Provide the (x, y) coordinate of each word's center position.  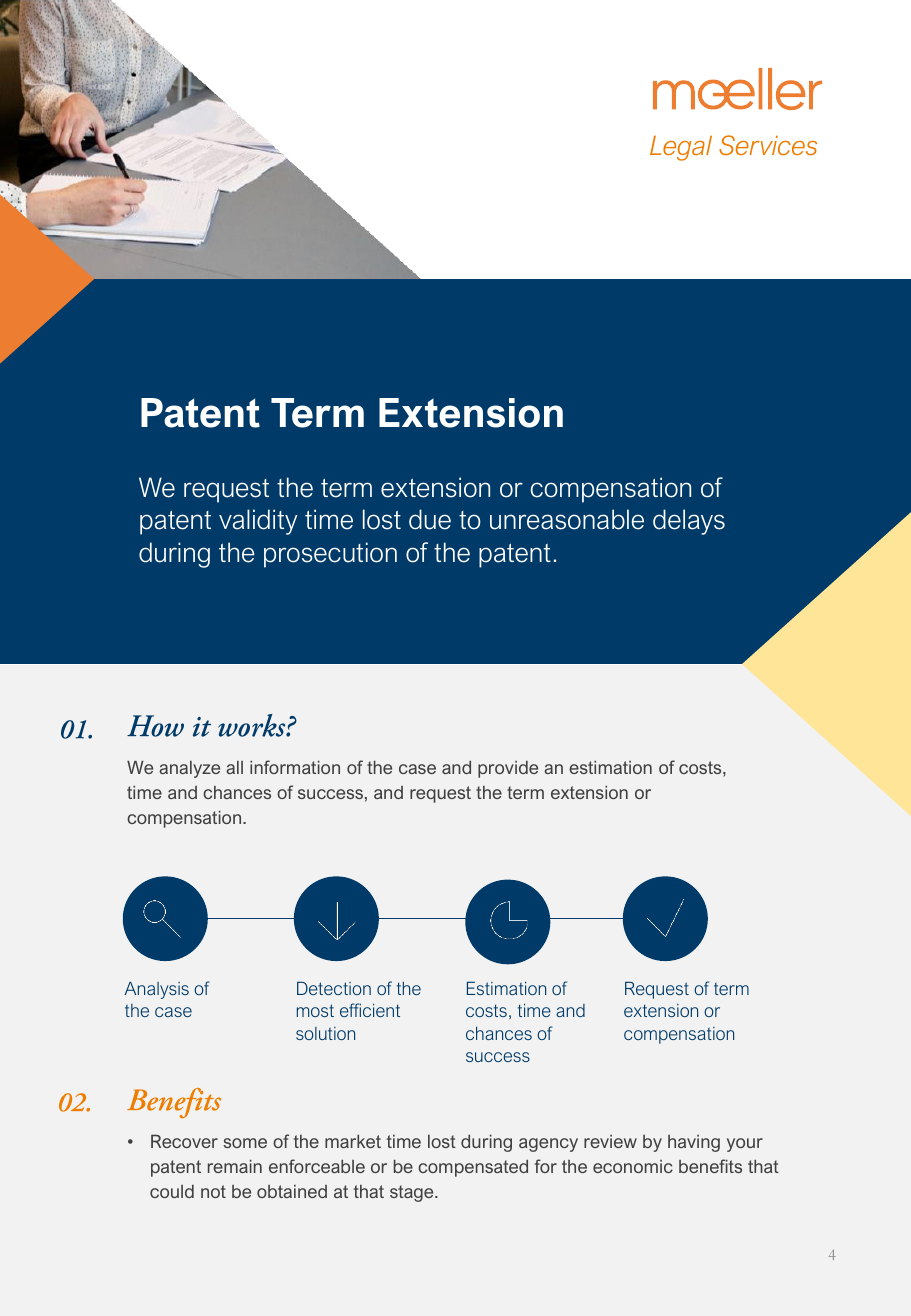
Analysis (156, 990)
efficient (370, 1010)
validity (258, 522)
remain (235, 1166)
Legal (681, 148)
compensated (473, 1168)
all (234, 767)
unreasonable (567, 519)
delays (689, 522)
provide (508, 769)
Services (768, 145)
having (694, 1143)
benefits (710, 1166)
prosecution (330, 555)
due (430, 519)
